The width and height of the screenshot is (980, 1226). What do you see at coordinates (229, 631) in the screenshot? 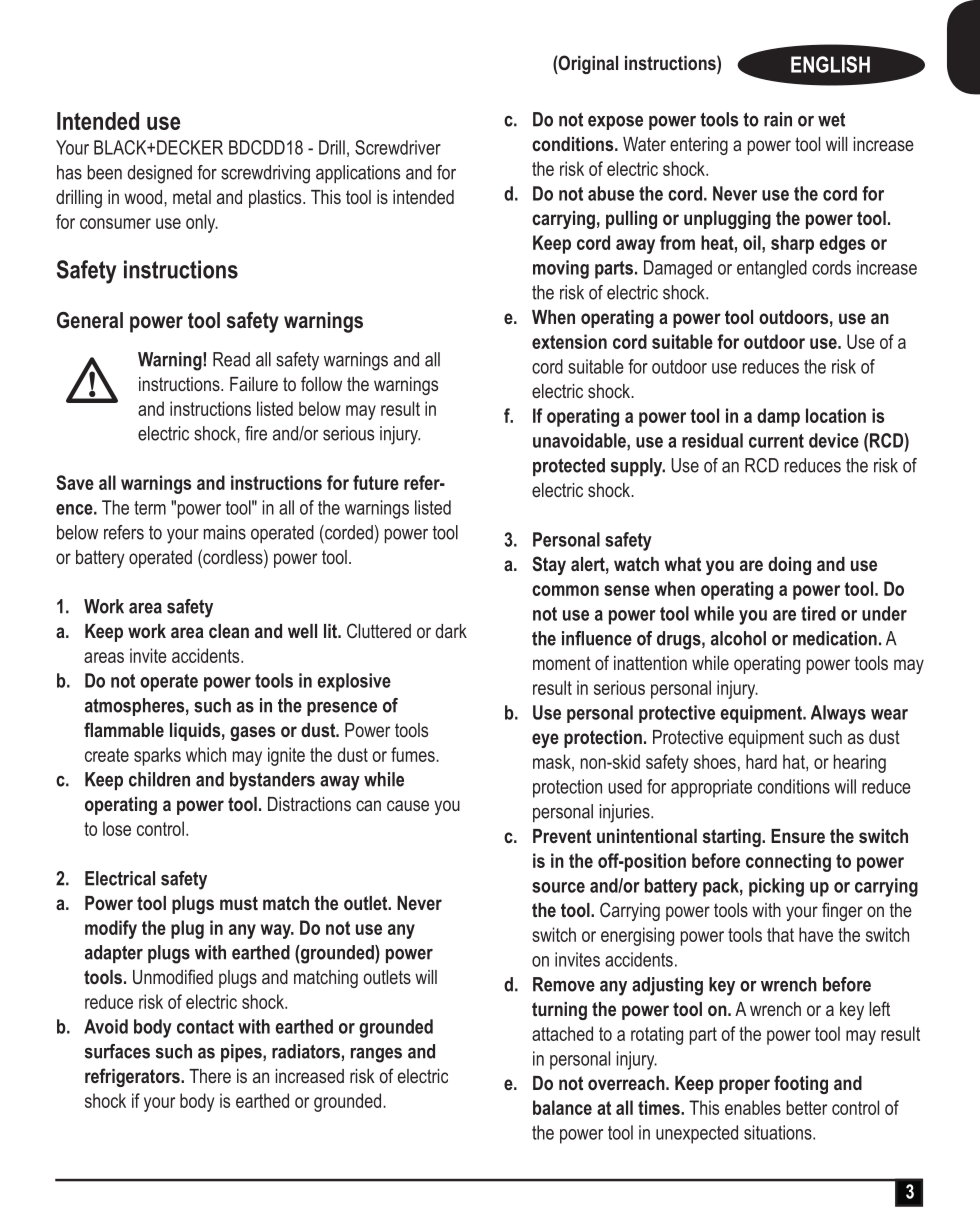
I see `clean` at bounding box center [229, 631].
